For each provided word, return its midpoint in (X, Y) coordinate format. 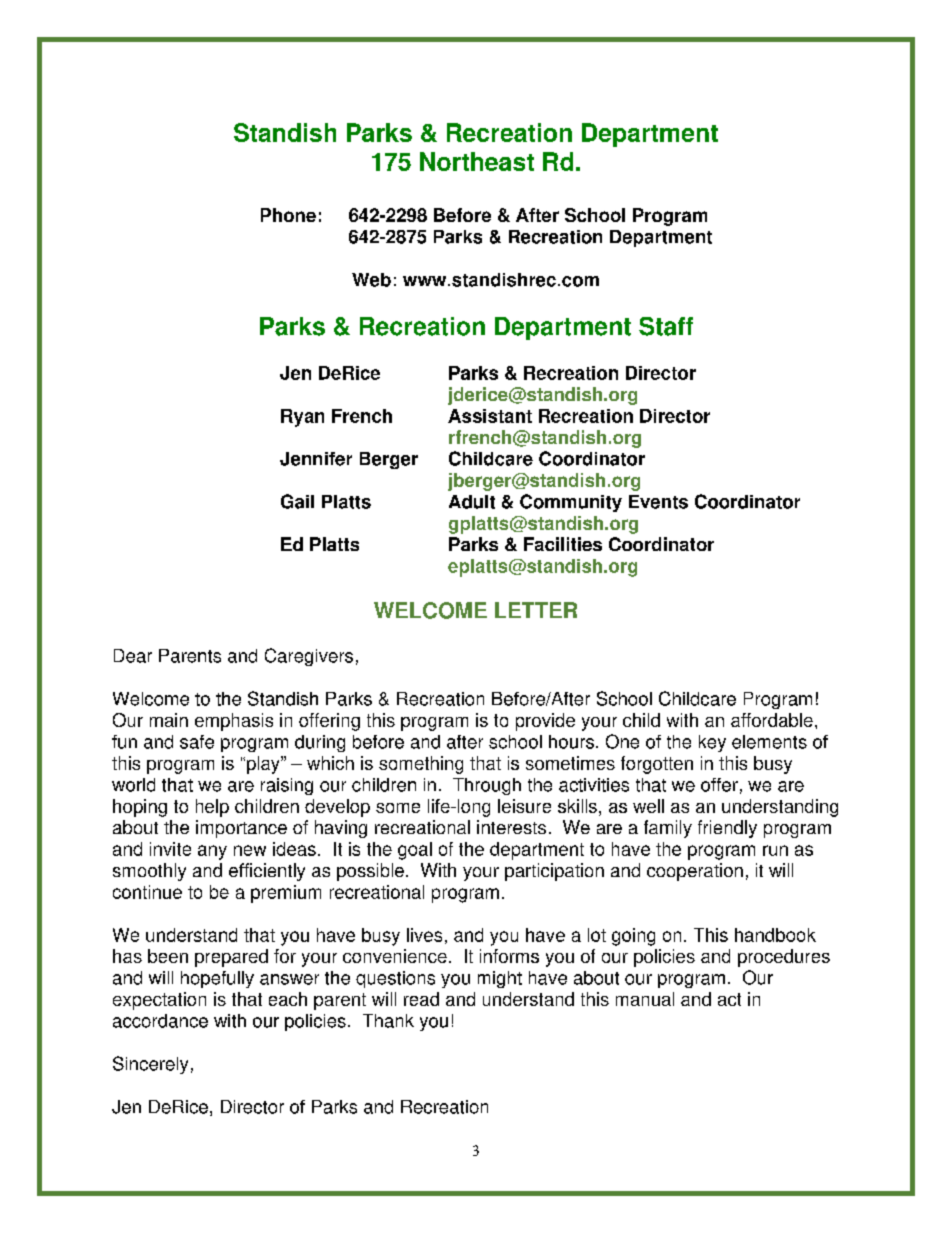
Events (658, 502)
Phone (288, 215)
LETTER (536, 610)
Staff (666, 326)
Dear (133, 656)
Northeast (477, 161)
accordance (160, 1021)
